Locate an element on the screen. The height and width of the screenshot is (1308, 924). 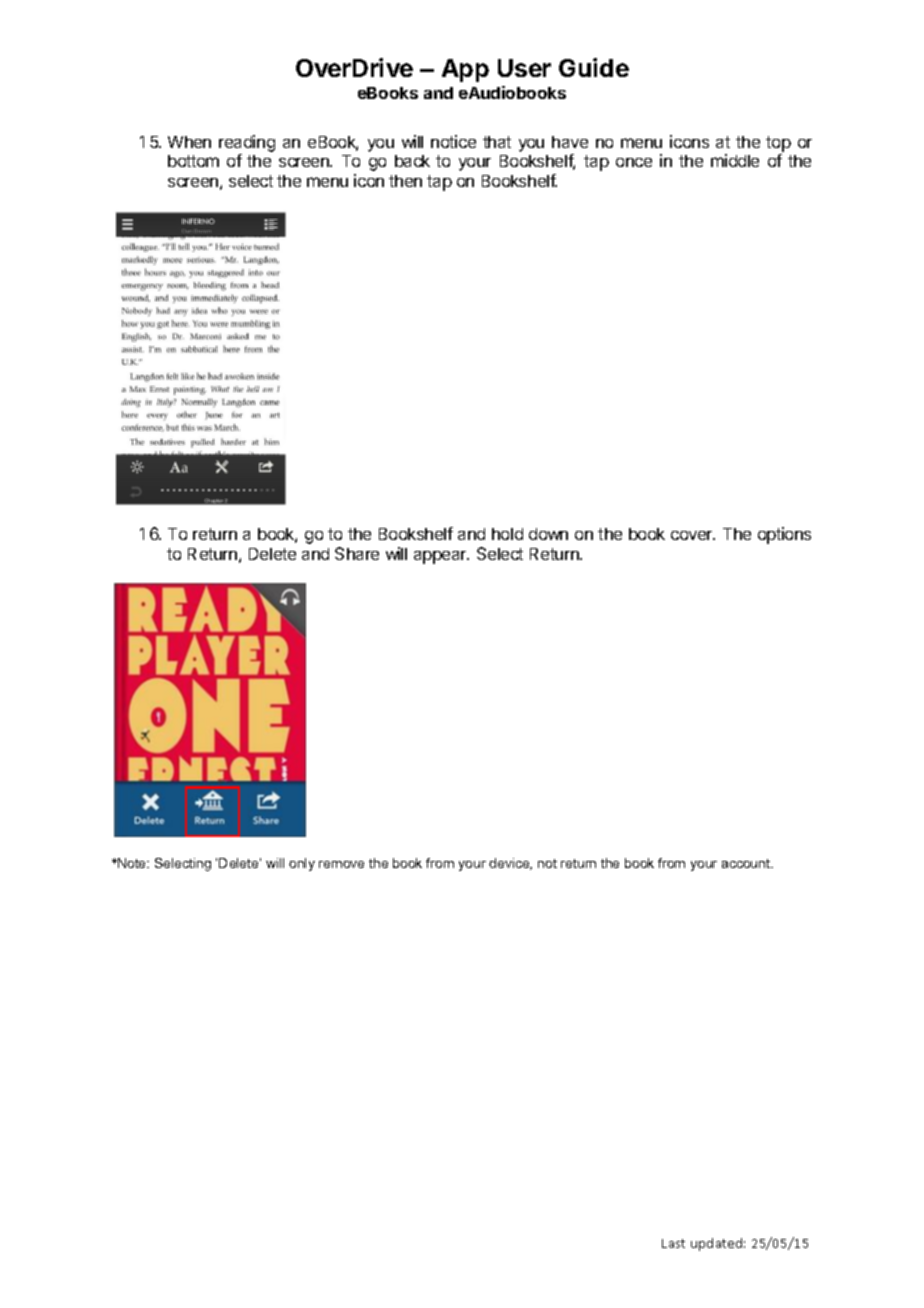
hold is located at coordinates (507, 534).
